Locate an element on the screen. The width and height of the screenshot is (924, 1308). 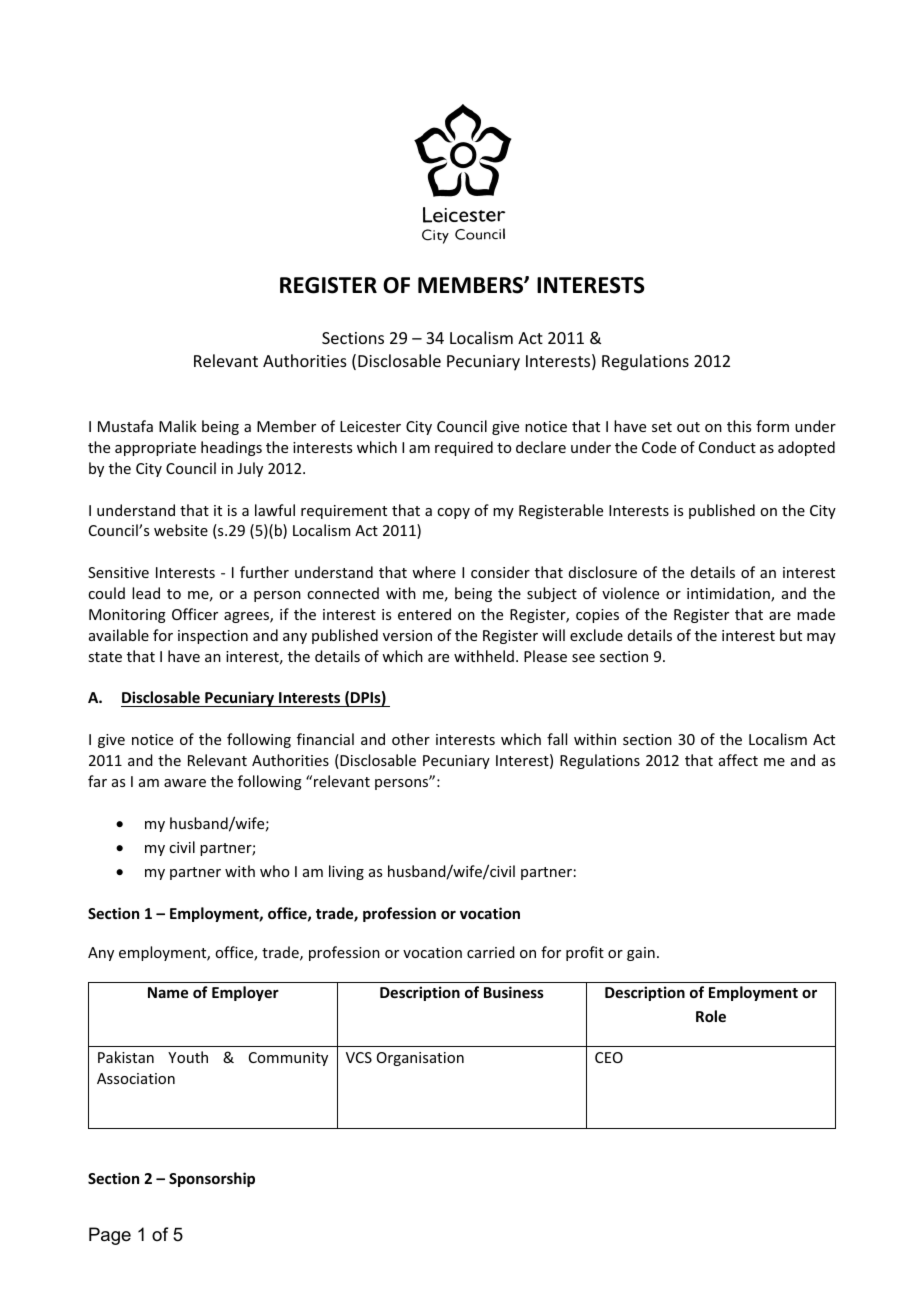
affect is located at coordinates (738, 760).
